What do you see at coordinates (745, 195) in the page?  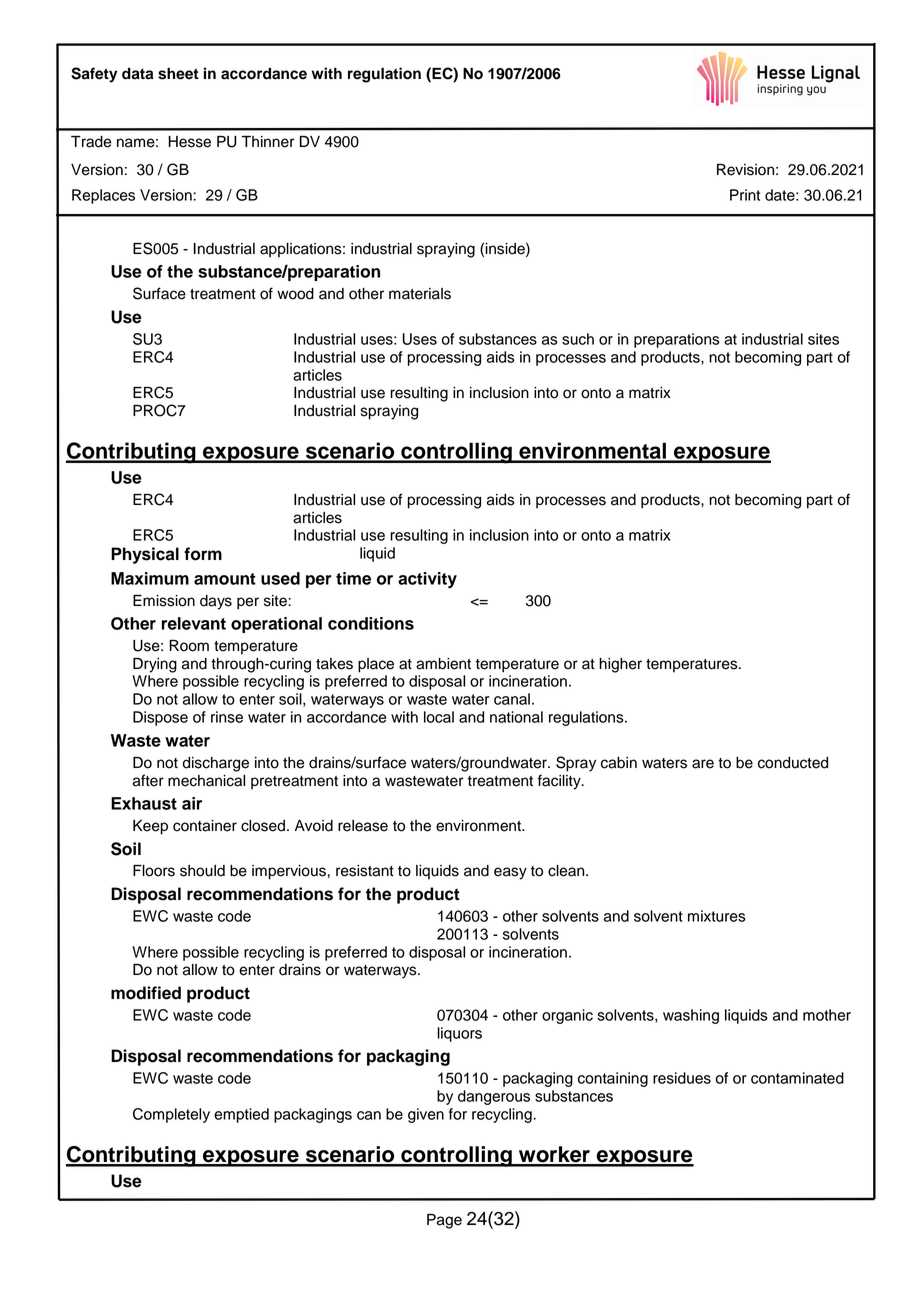 I see `Print` at bounding box center [745, 195].
